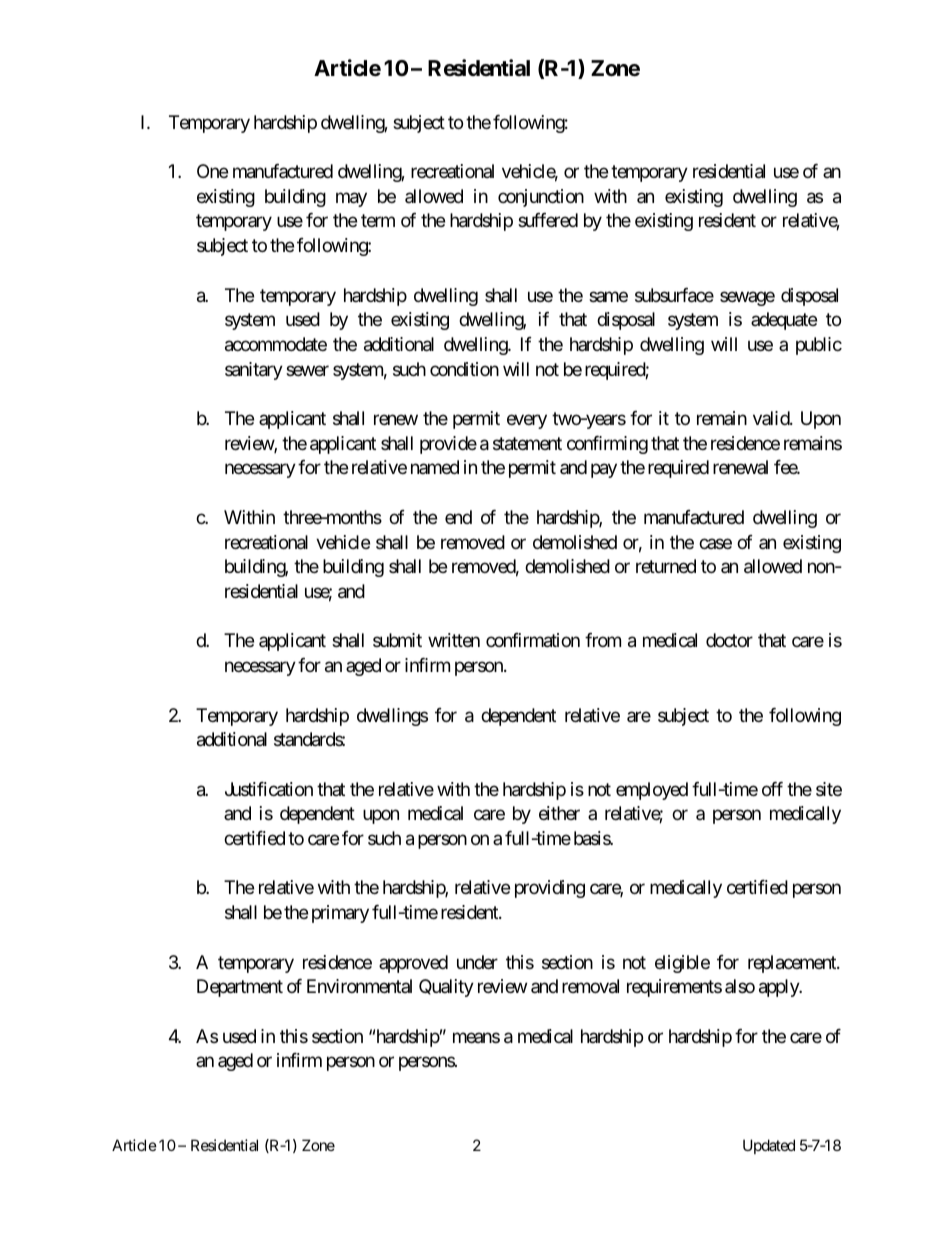 Image resolution: width=952 pixels, height=1233 pixels. What do you see at coordinates (729, 640) in the screenshot?
I see `doctor` at bounding box center [729, 640].
